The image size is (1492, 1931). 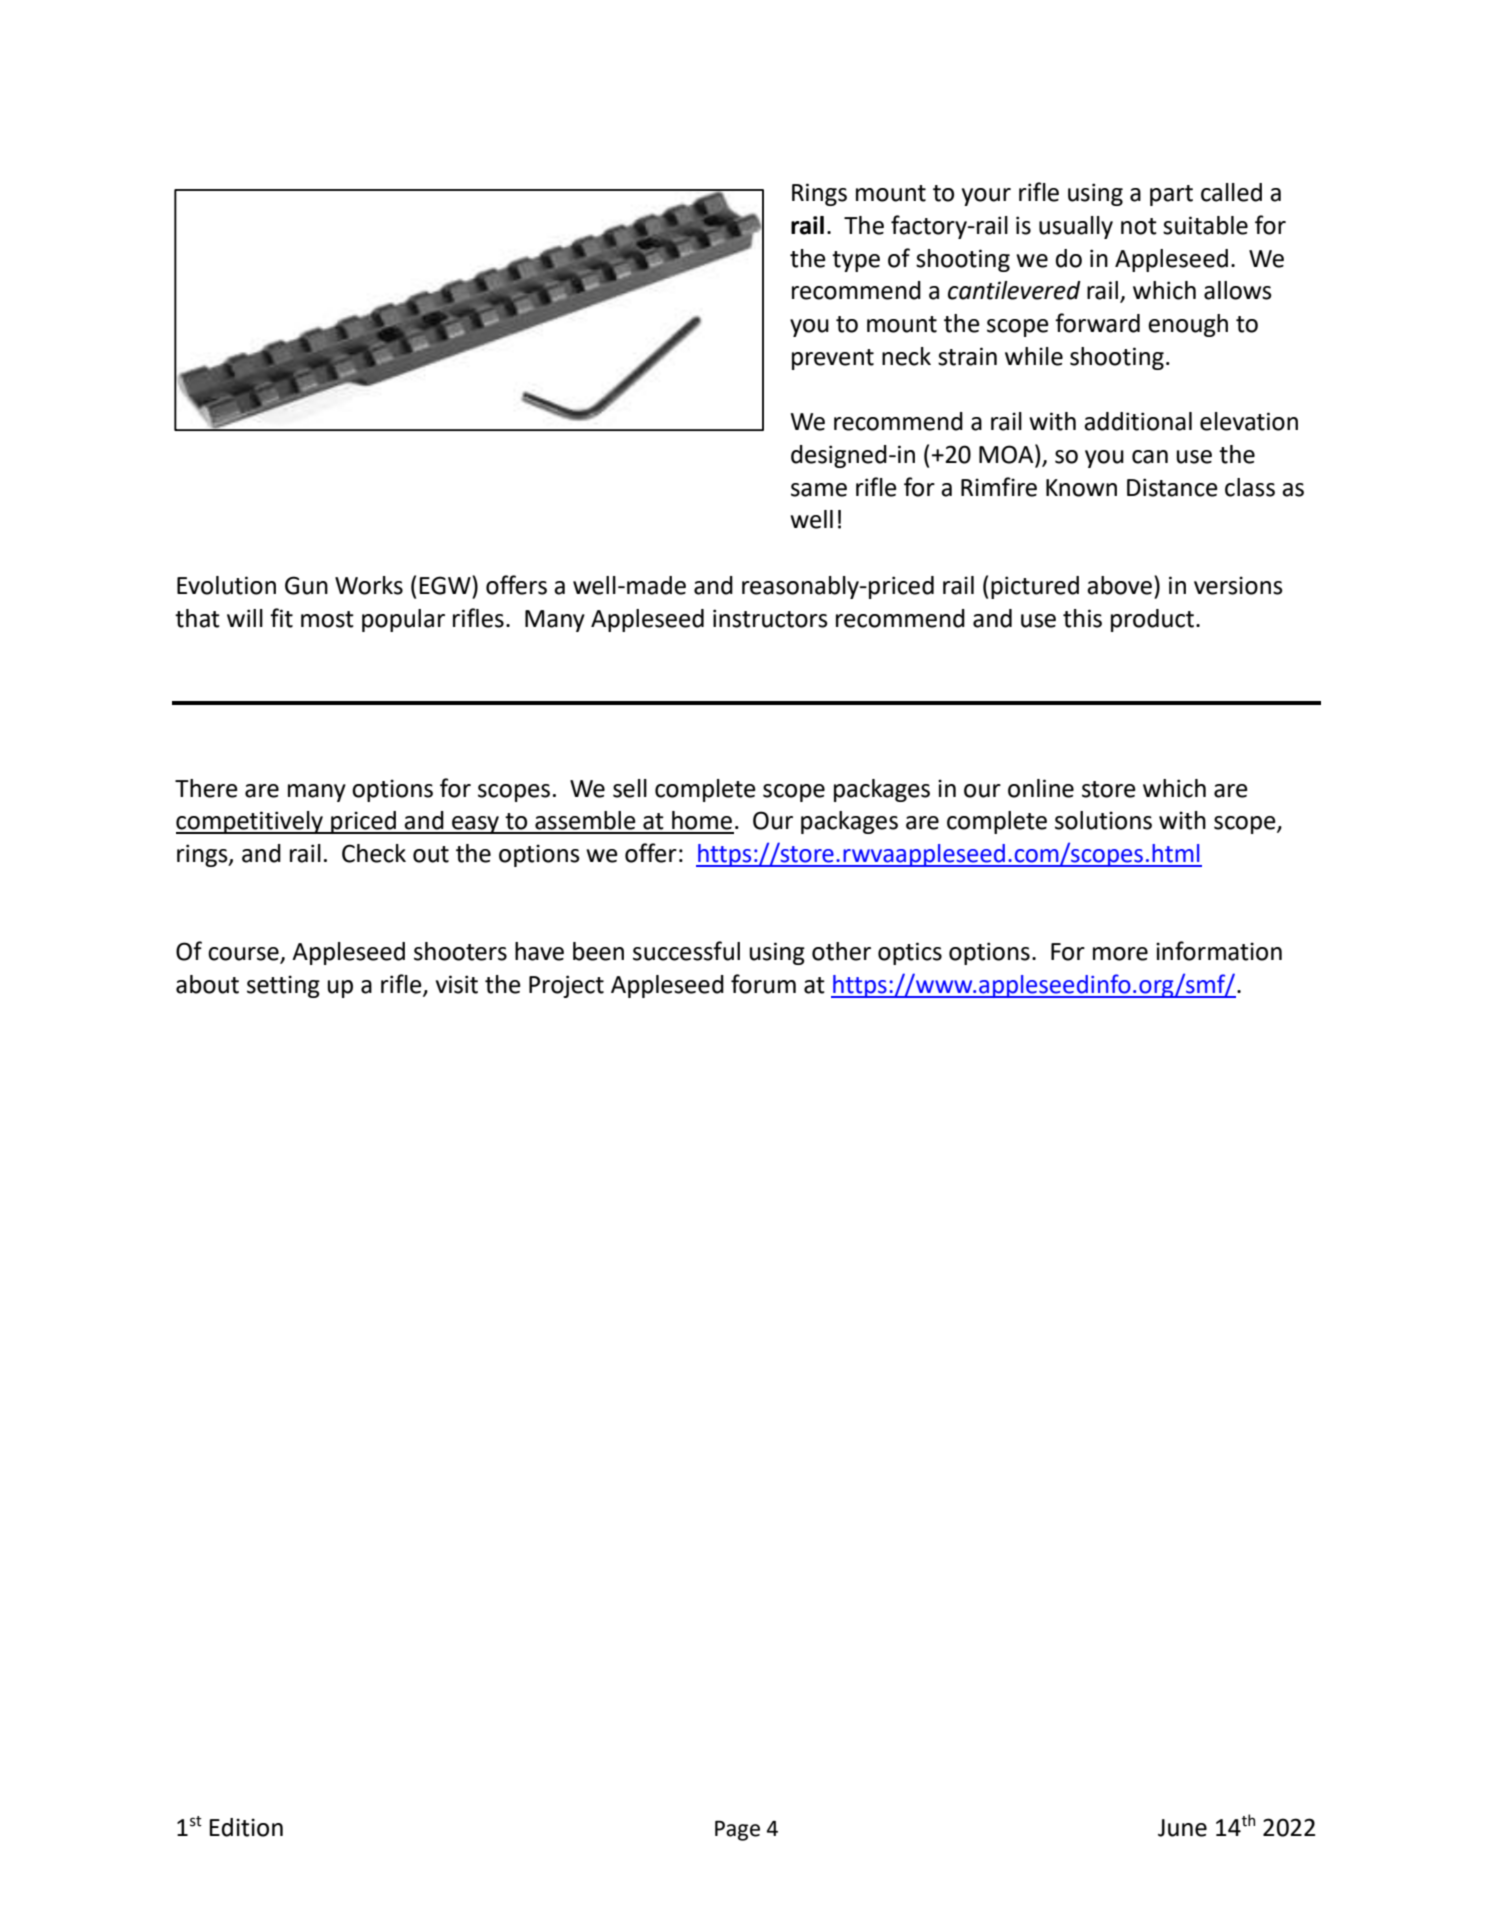 I want to click on Gun, so click(x=306, y=585).
